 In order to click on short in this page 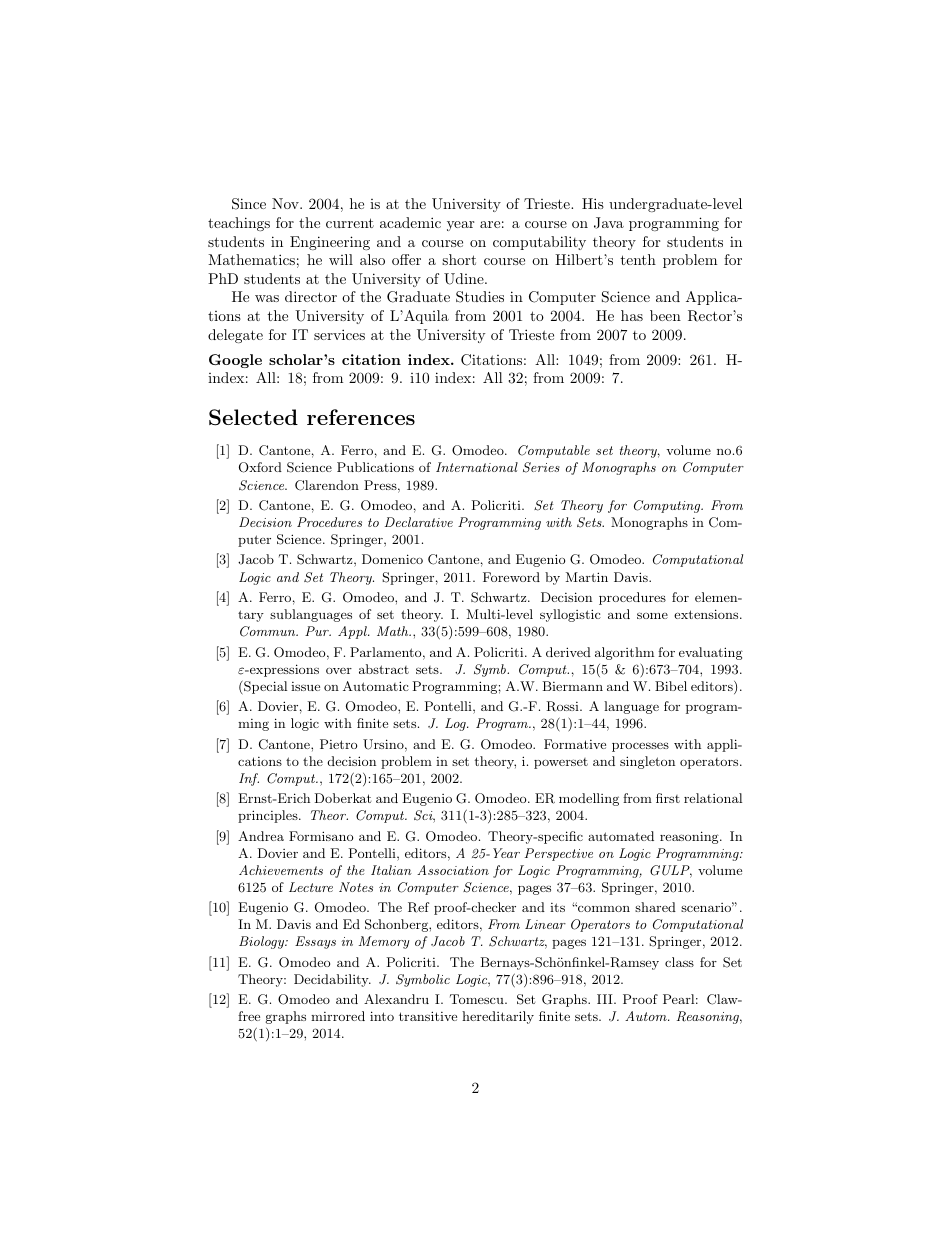, I will do `click(459, 259)`.
